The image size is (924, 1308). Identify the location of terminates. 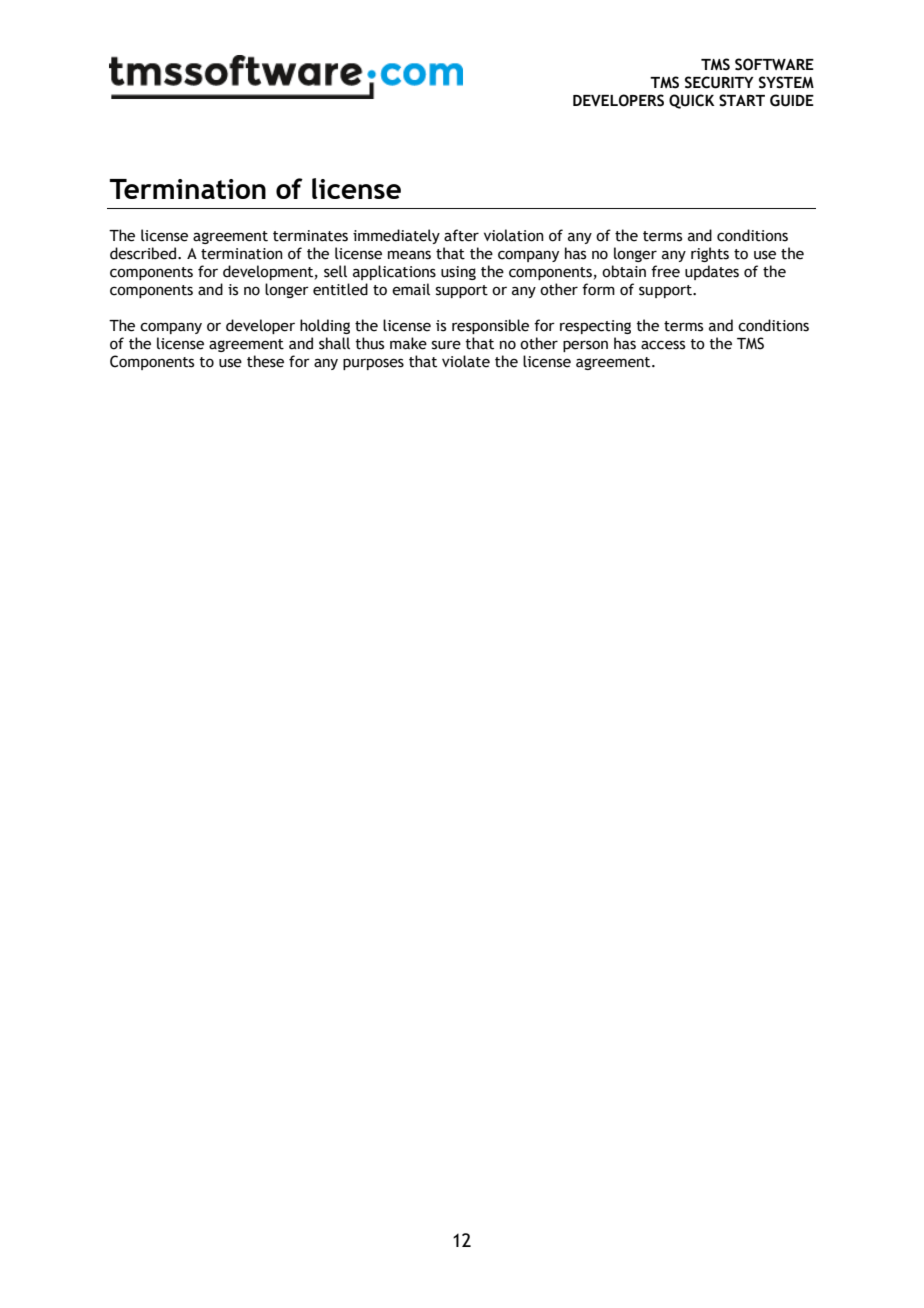
(310, 236).
